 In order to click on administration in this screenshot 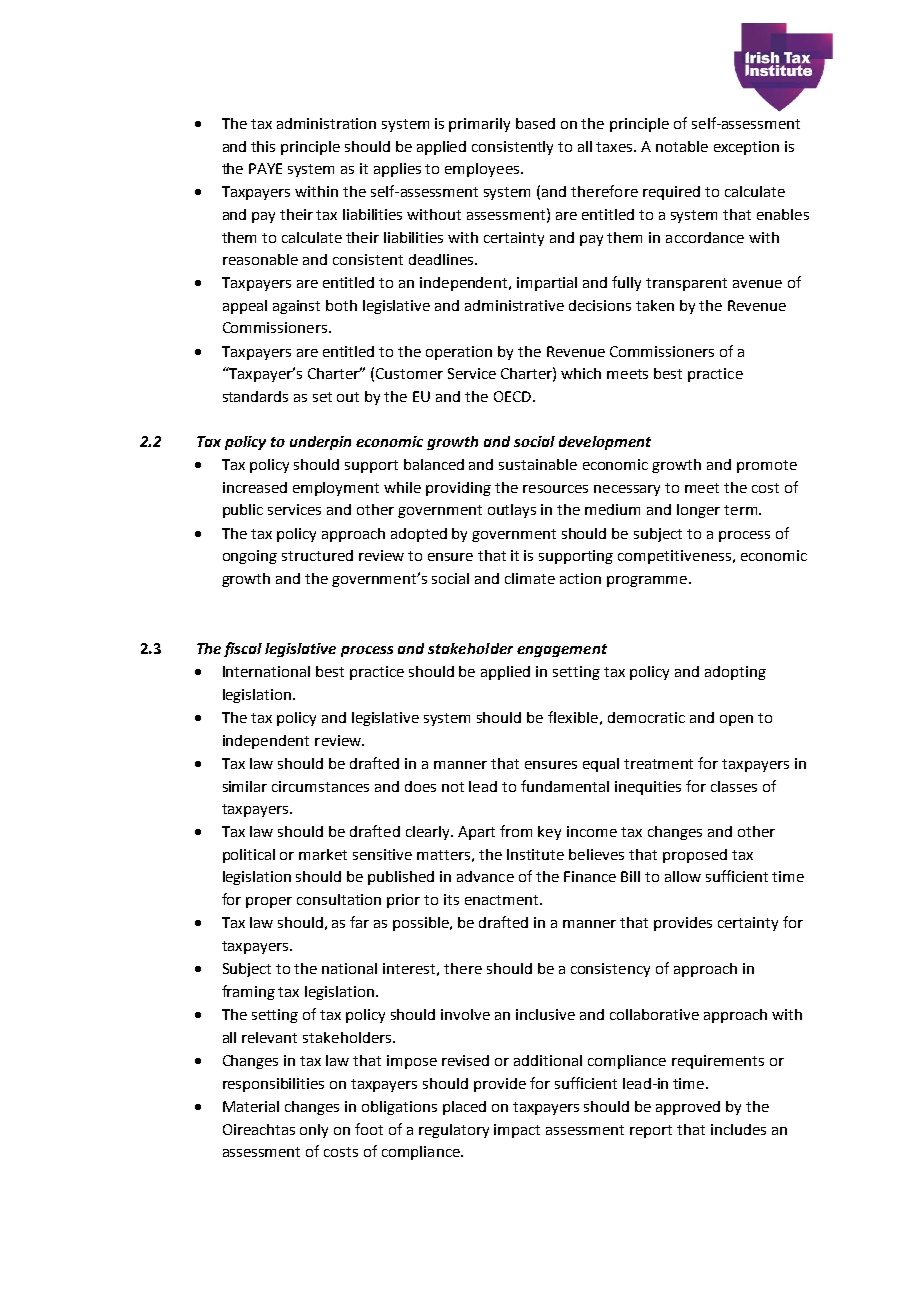, I will do `click(326, 123)`.
